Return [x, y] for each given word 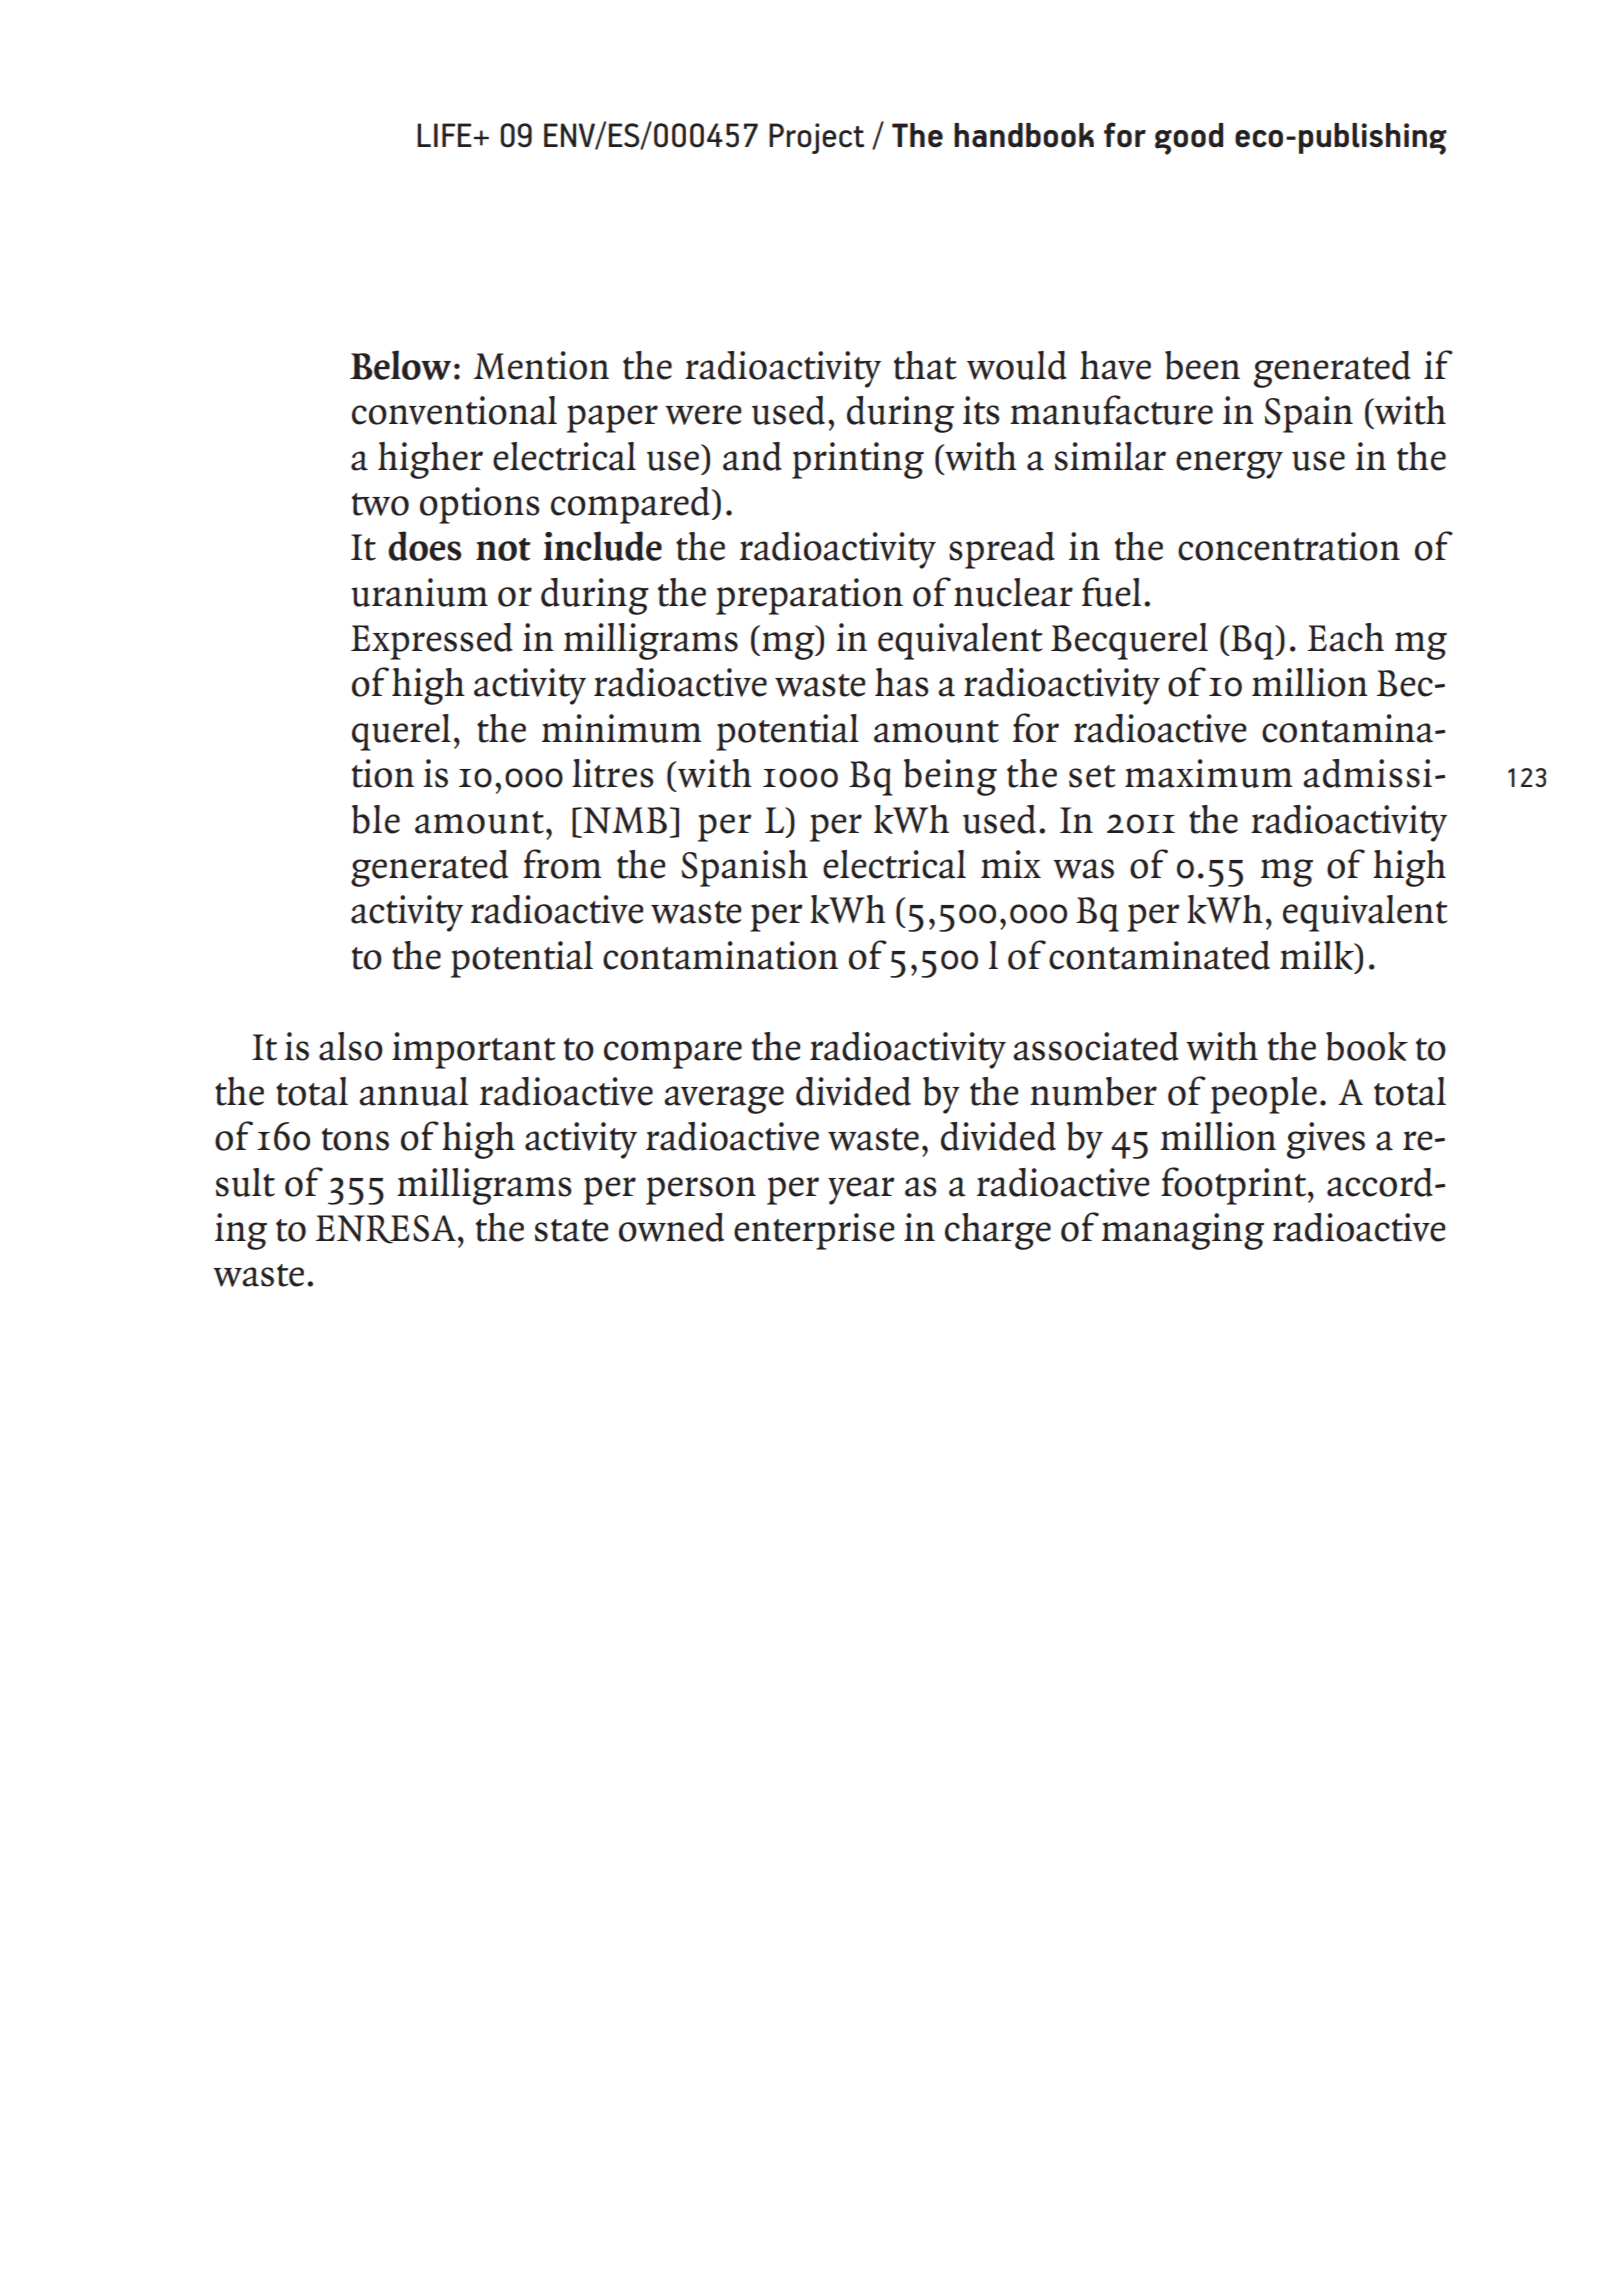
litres [613, 773]
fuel [1111, 592]
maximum [1209, 773]
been [1202, 365]
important [474, 1050]
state [572, 1230]
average [724, 1100]
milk [1318, 955]
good [1189, 139]
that [925, 365]
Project [816, 138]
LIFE [445, 135]
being [950, 777]
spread [1002, 550]
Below [400, 365]
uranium [419, 592]
